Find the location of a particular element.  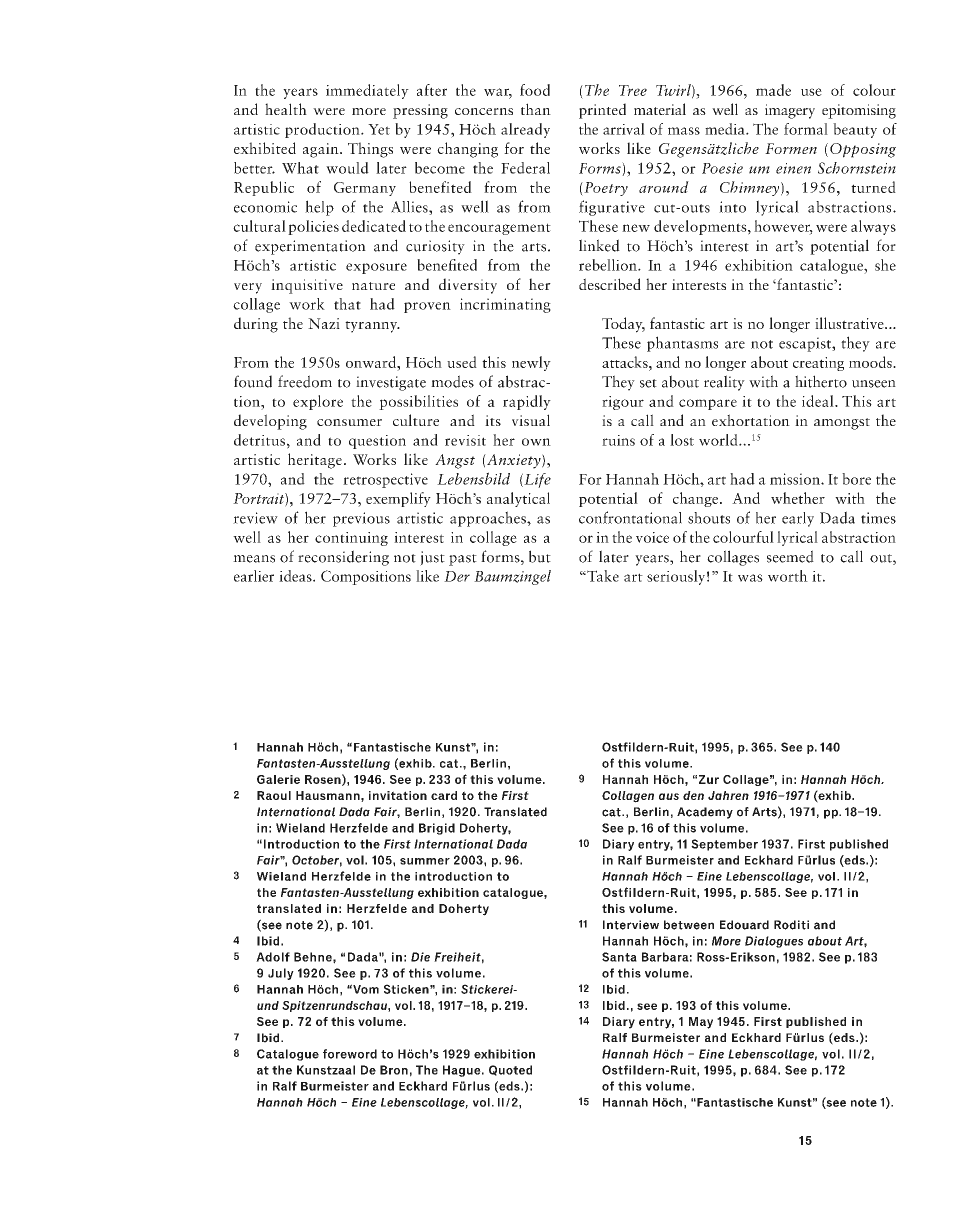

ideal is located at coordinates (819, 401).
